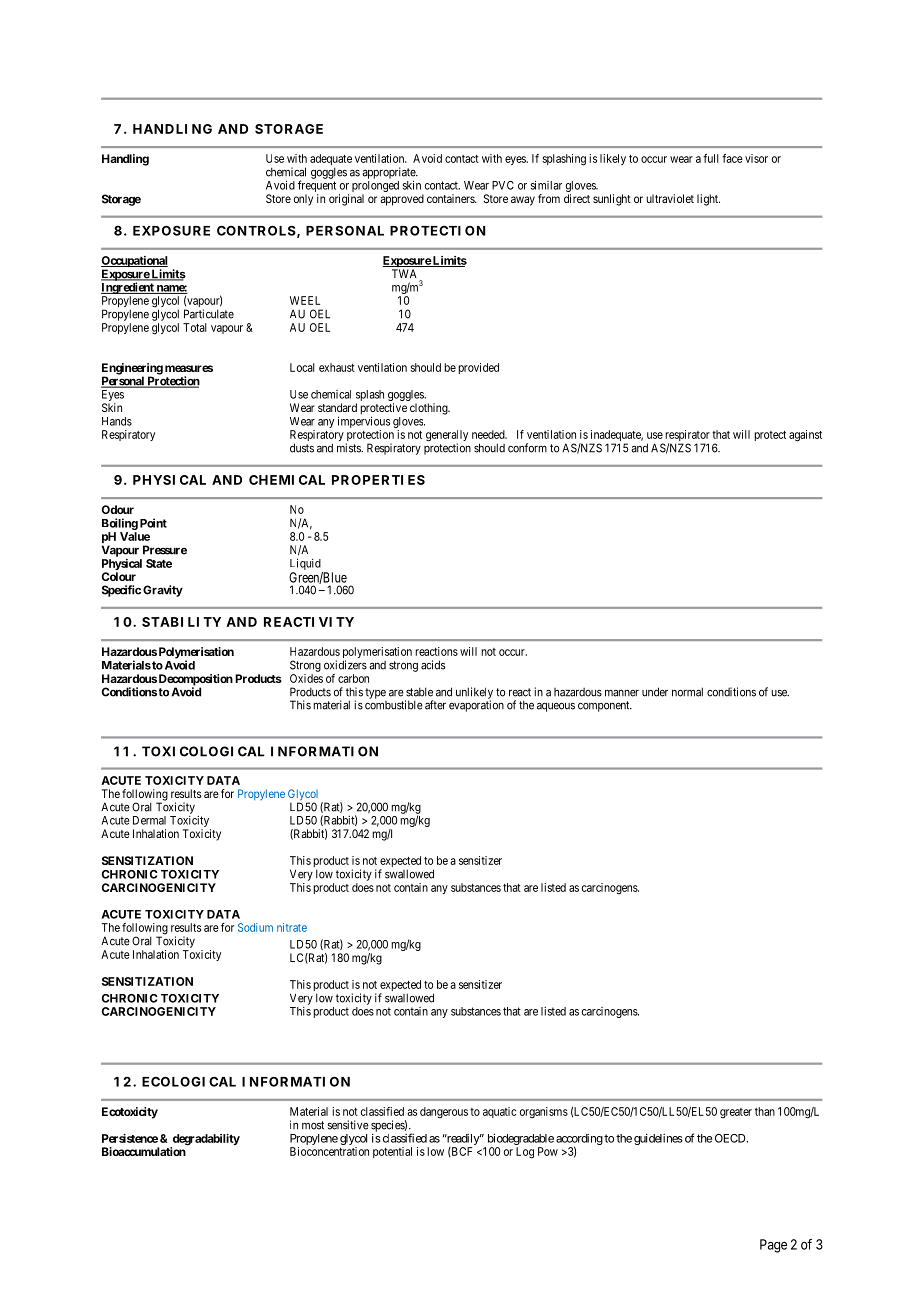 Image resolution: width=924 pixels, height=1308 pixels. Describe the element at coordinates (732, 158) in the screenshot. I see `face` at that location.
